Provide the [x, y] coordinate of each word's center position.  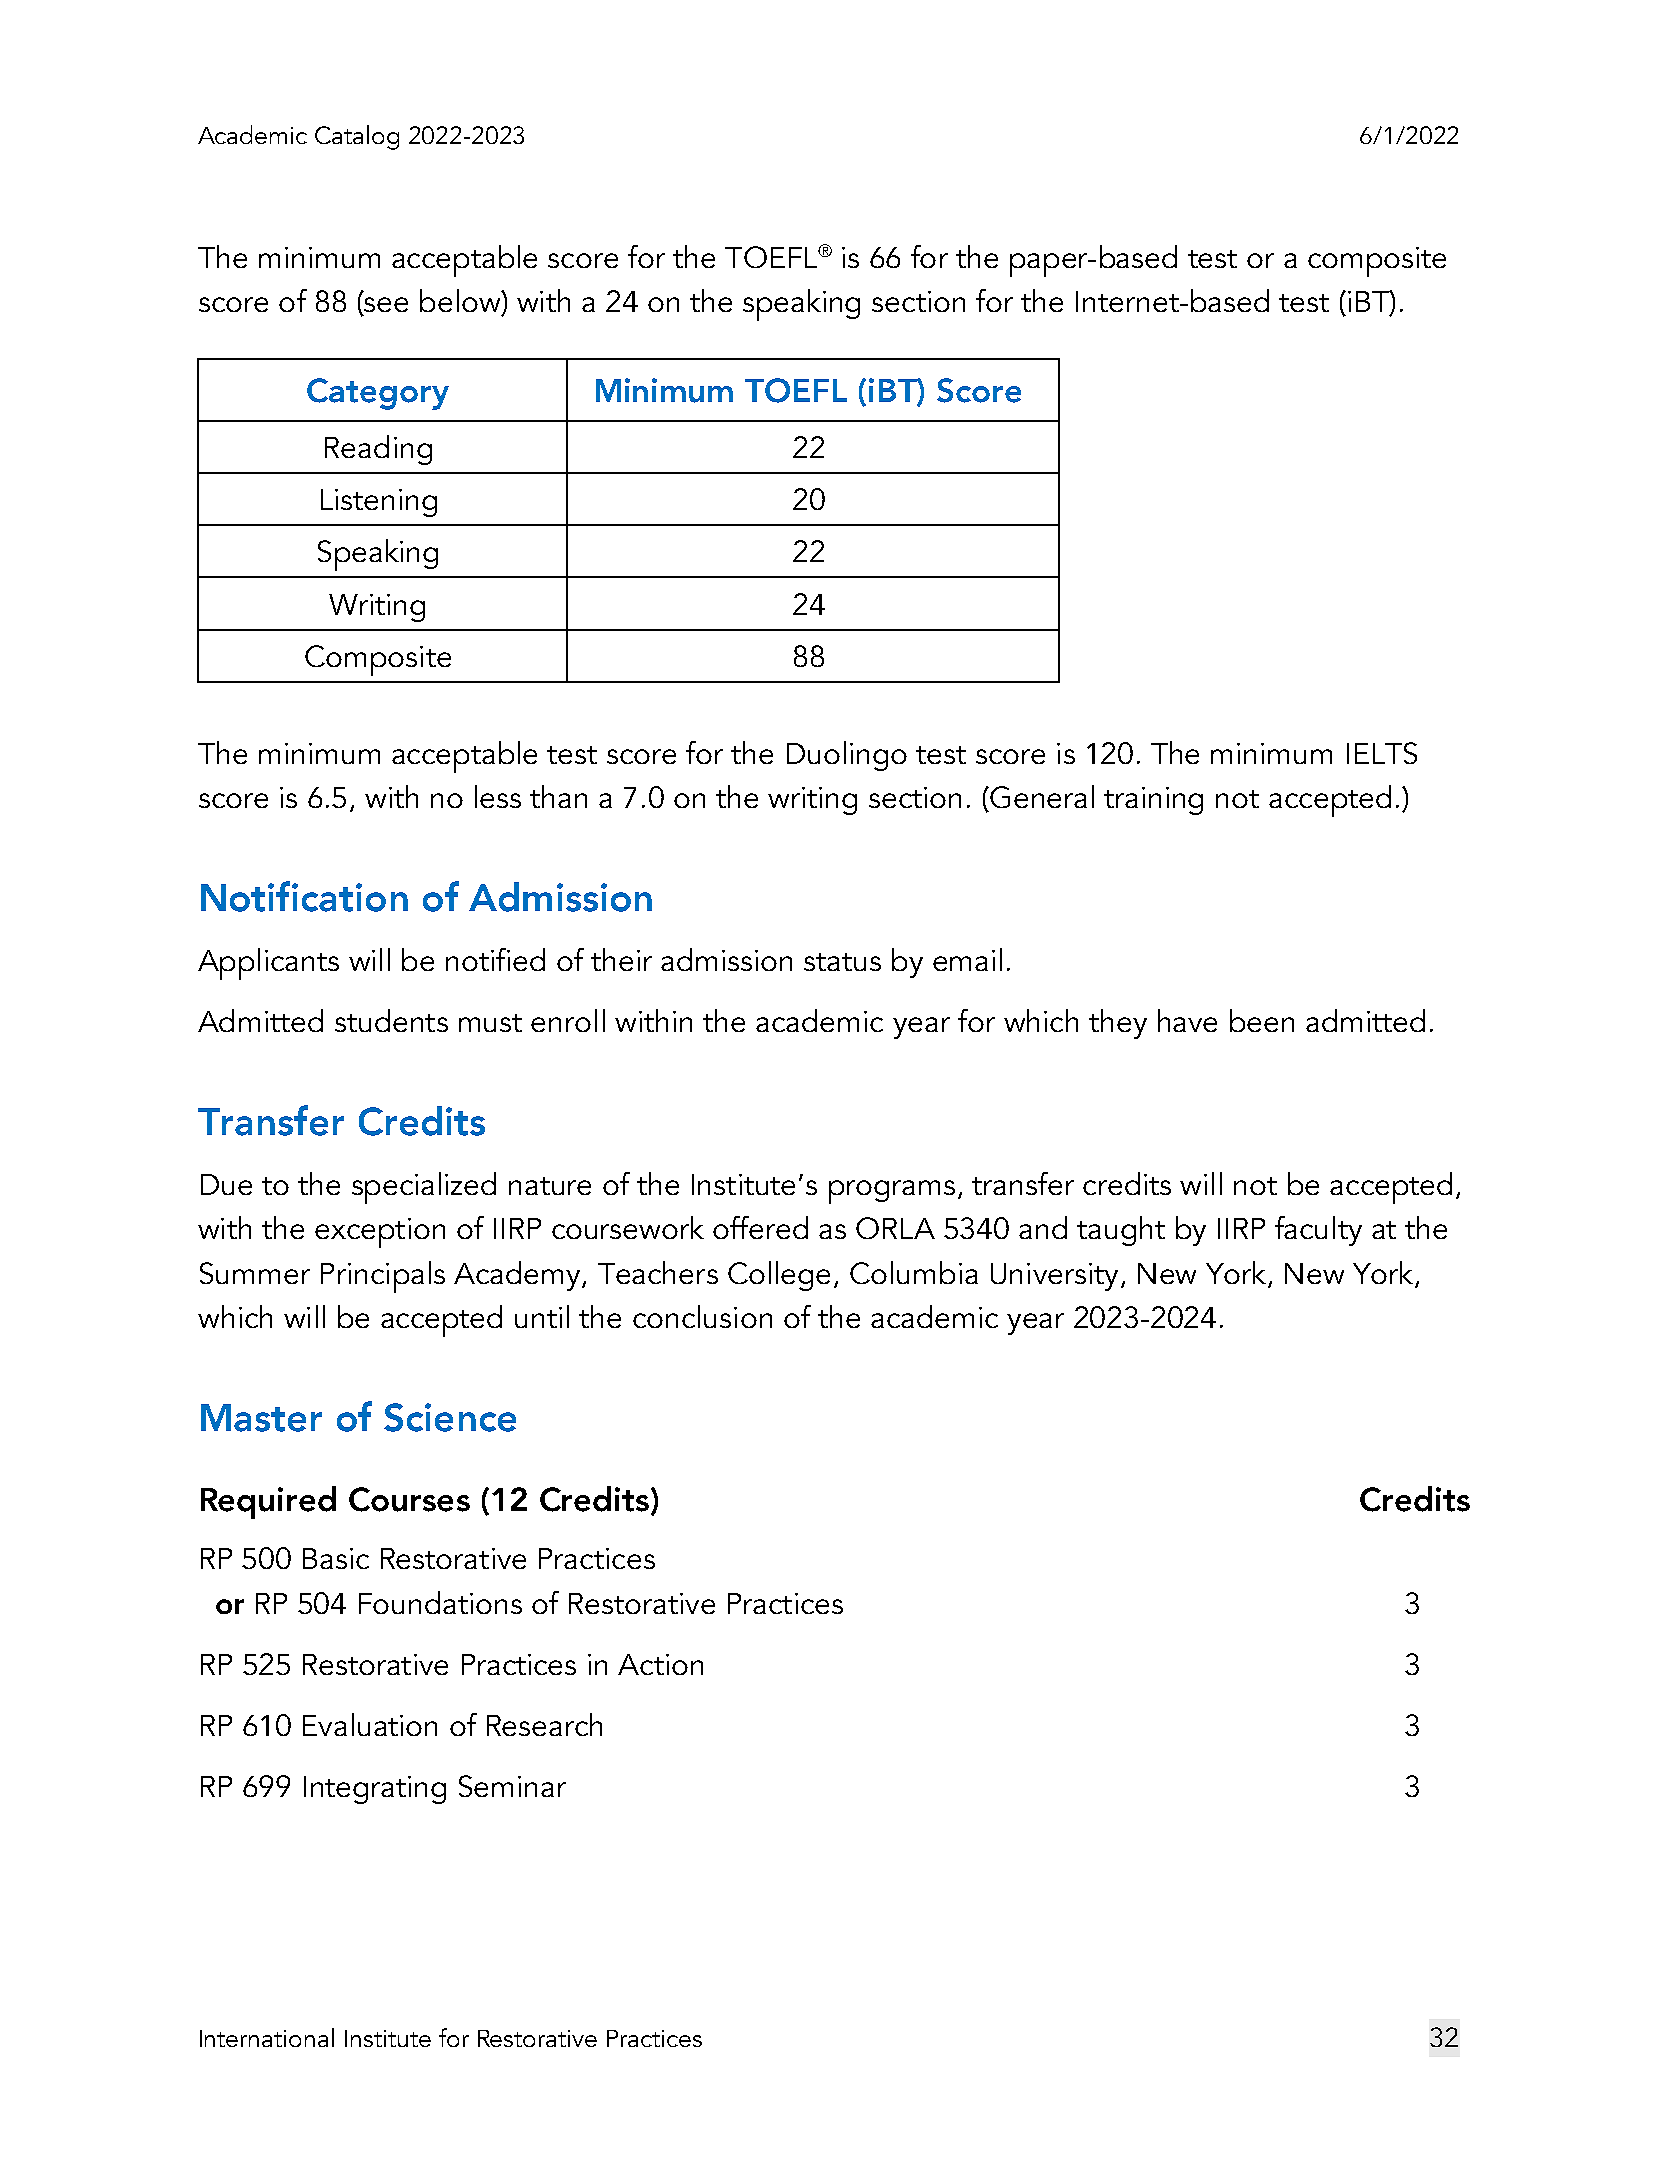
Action [660, 1664]
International [267, 2037]
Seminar [512, 1786]
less [498, 796]
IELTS [1382, 753]
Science [450, 1417]
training [1153, 801]
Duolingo [847, 756]
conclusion [702, 1316]
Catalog [357, 137]
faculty [1318, 1231]
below [461, 302]
